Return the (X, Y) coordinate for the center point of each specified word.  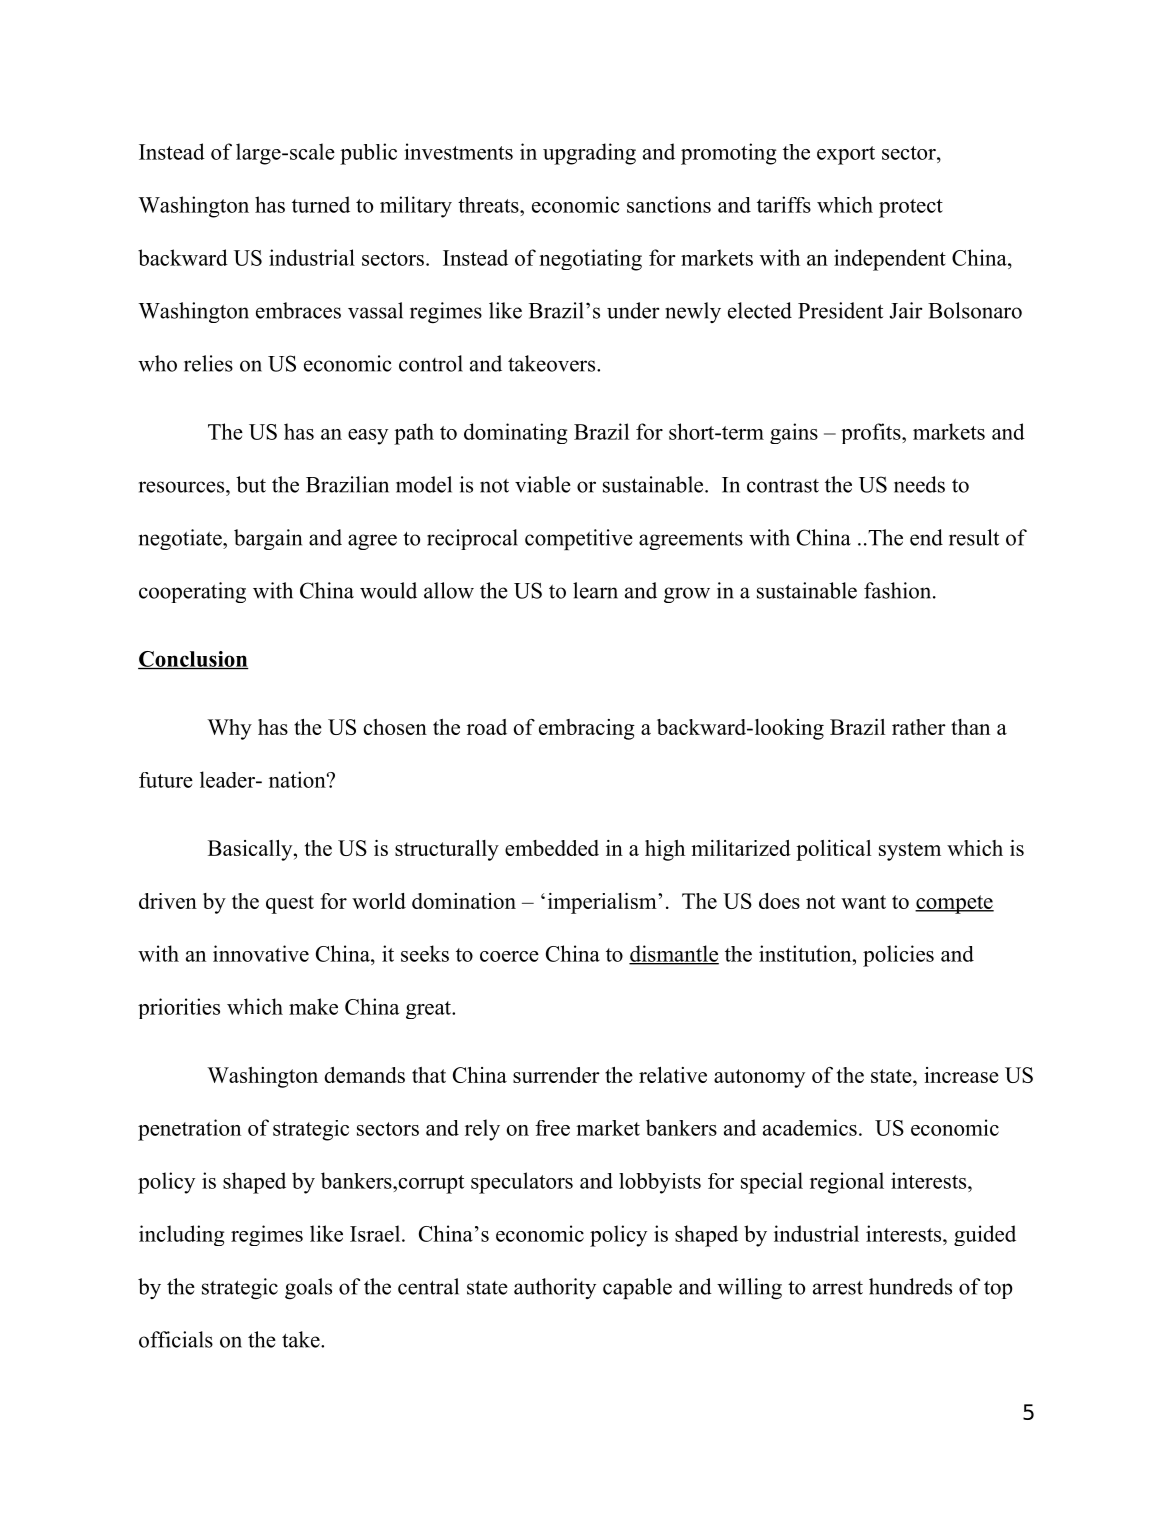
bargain (268, 539)
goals (308, 1288)
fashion (899, 590)
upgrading (589, 154)
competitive (579, 539)
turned (321, 204)
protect (911, 208)
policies (898, 956)
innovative (261, 953)
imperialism (603, 903)
